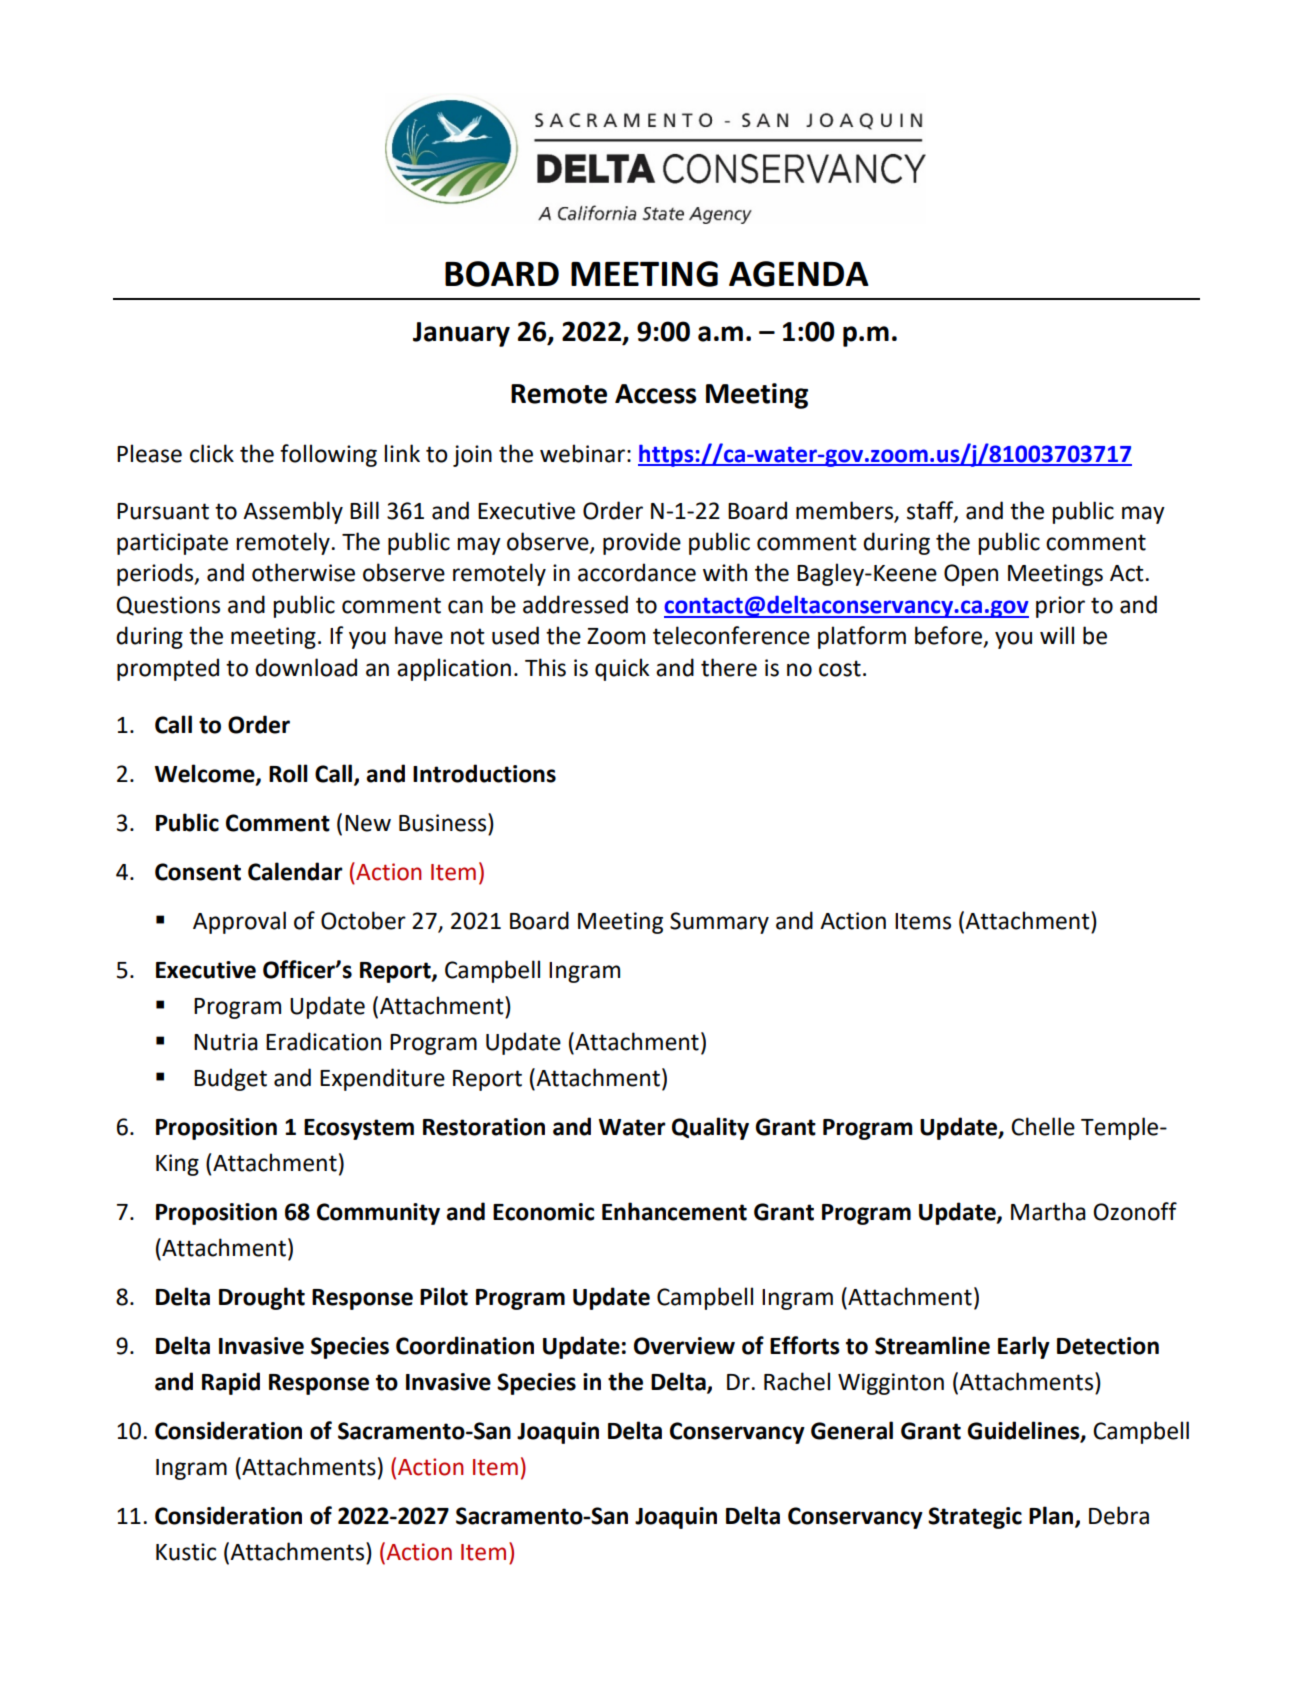 This screenshot has height=1698, width=1312. What do you see at coordinates (840, 668) in the screenshot?
I see `cost` at bounding box center [840, 668].
